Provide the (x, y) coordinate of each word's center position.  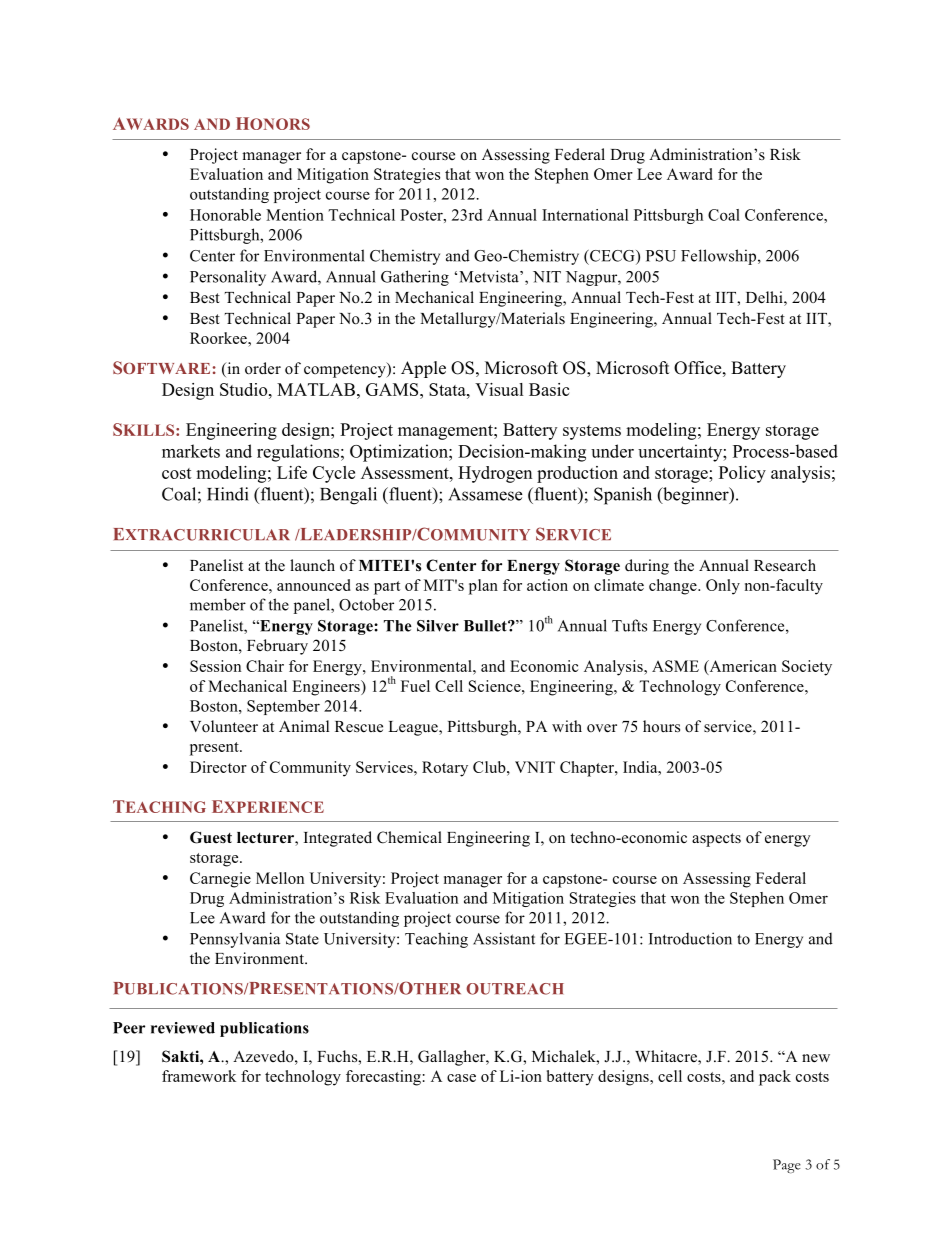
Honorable (225, 215)
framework (199, 1076)
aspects (716, 840)
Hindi (227, 494)
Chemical (409, 837)
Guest (211, 837)
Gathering (415, 278)
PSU (661, 256)
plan (483, 587)
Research (785, 565)
